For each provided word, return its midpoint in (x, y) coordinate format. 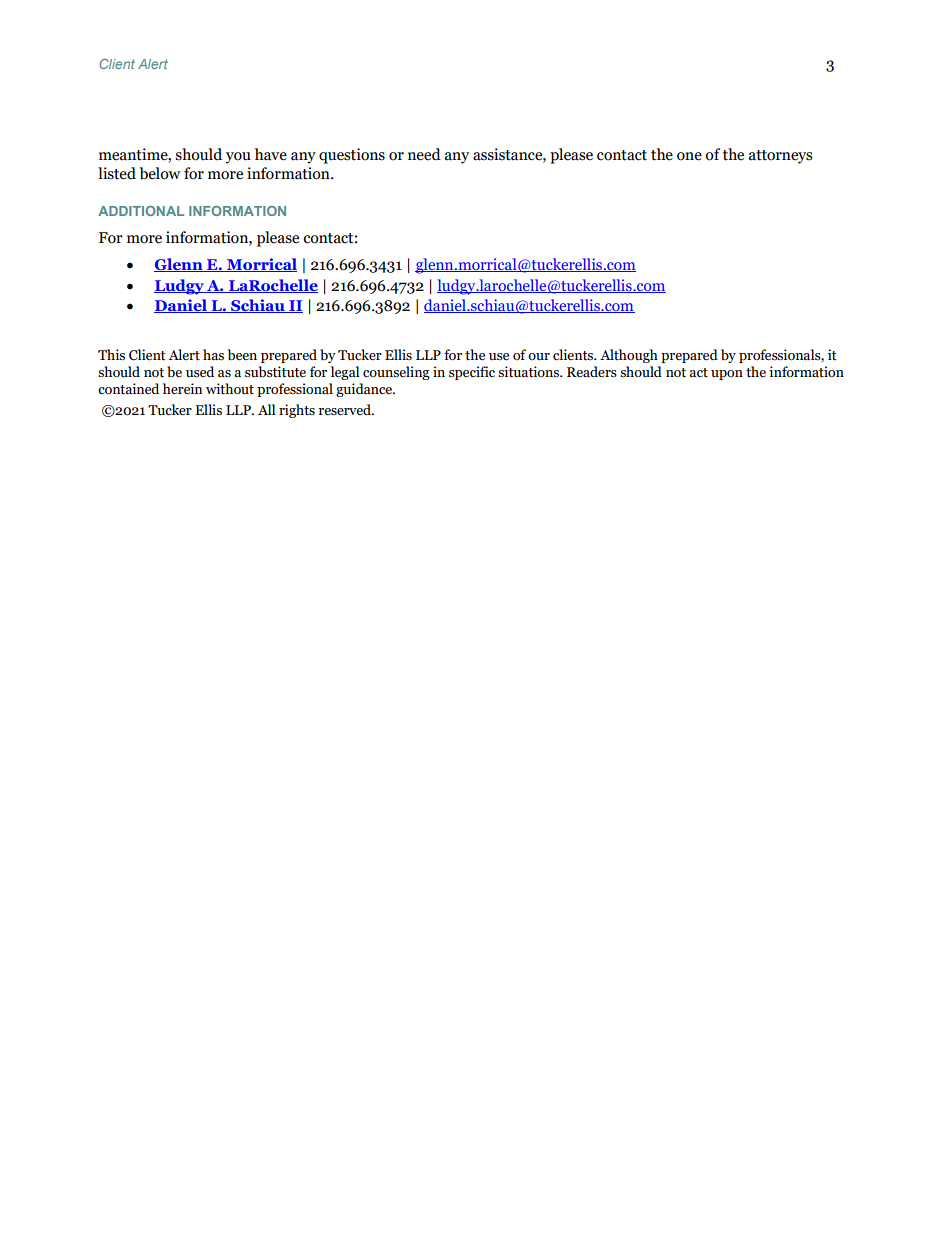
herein (182, 389)
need (424, 154)
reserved (346, 410)
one (689, 156)
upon (727, 375)
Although (629, 356)
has (213, 355)
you (238, 158)
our (539, 357)
